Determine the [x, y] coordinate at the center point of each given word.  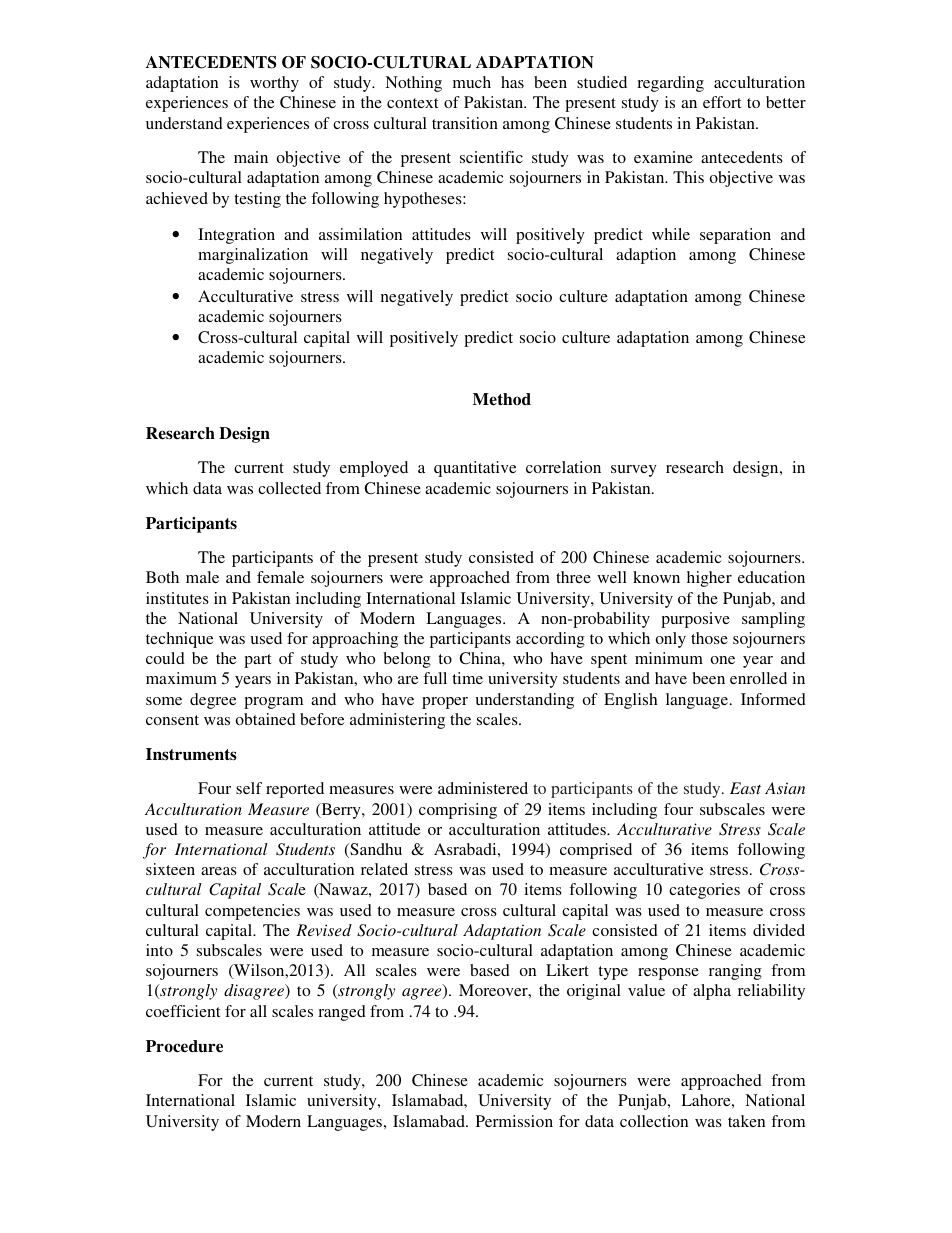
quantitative [475, 469]
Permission [514, 1121]
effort [722, 102]
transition [465, 123]
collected [289, 488]
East [745, 788]
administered [483, 788]
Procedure [184, 1046]
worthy [274, 84]
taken [746, 1121]
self [249, 788]
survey [634, 471]
